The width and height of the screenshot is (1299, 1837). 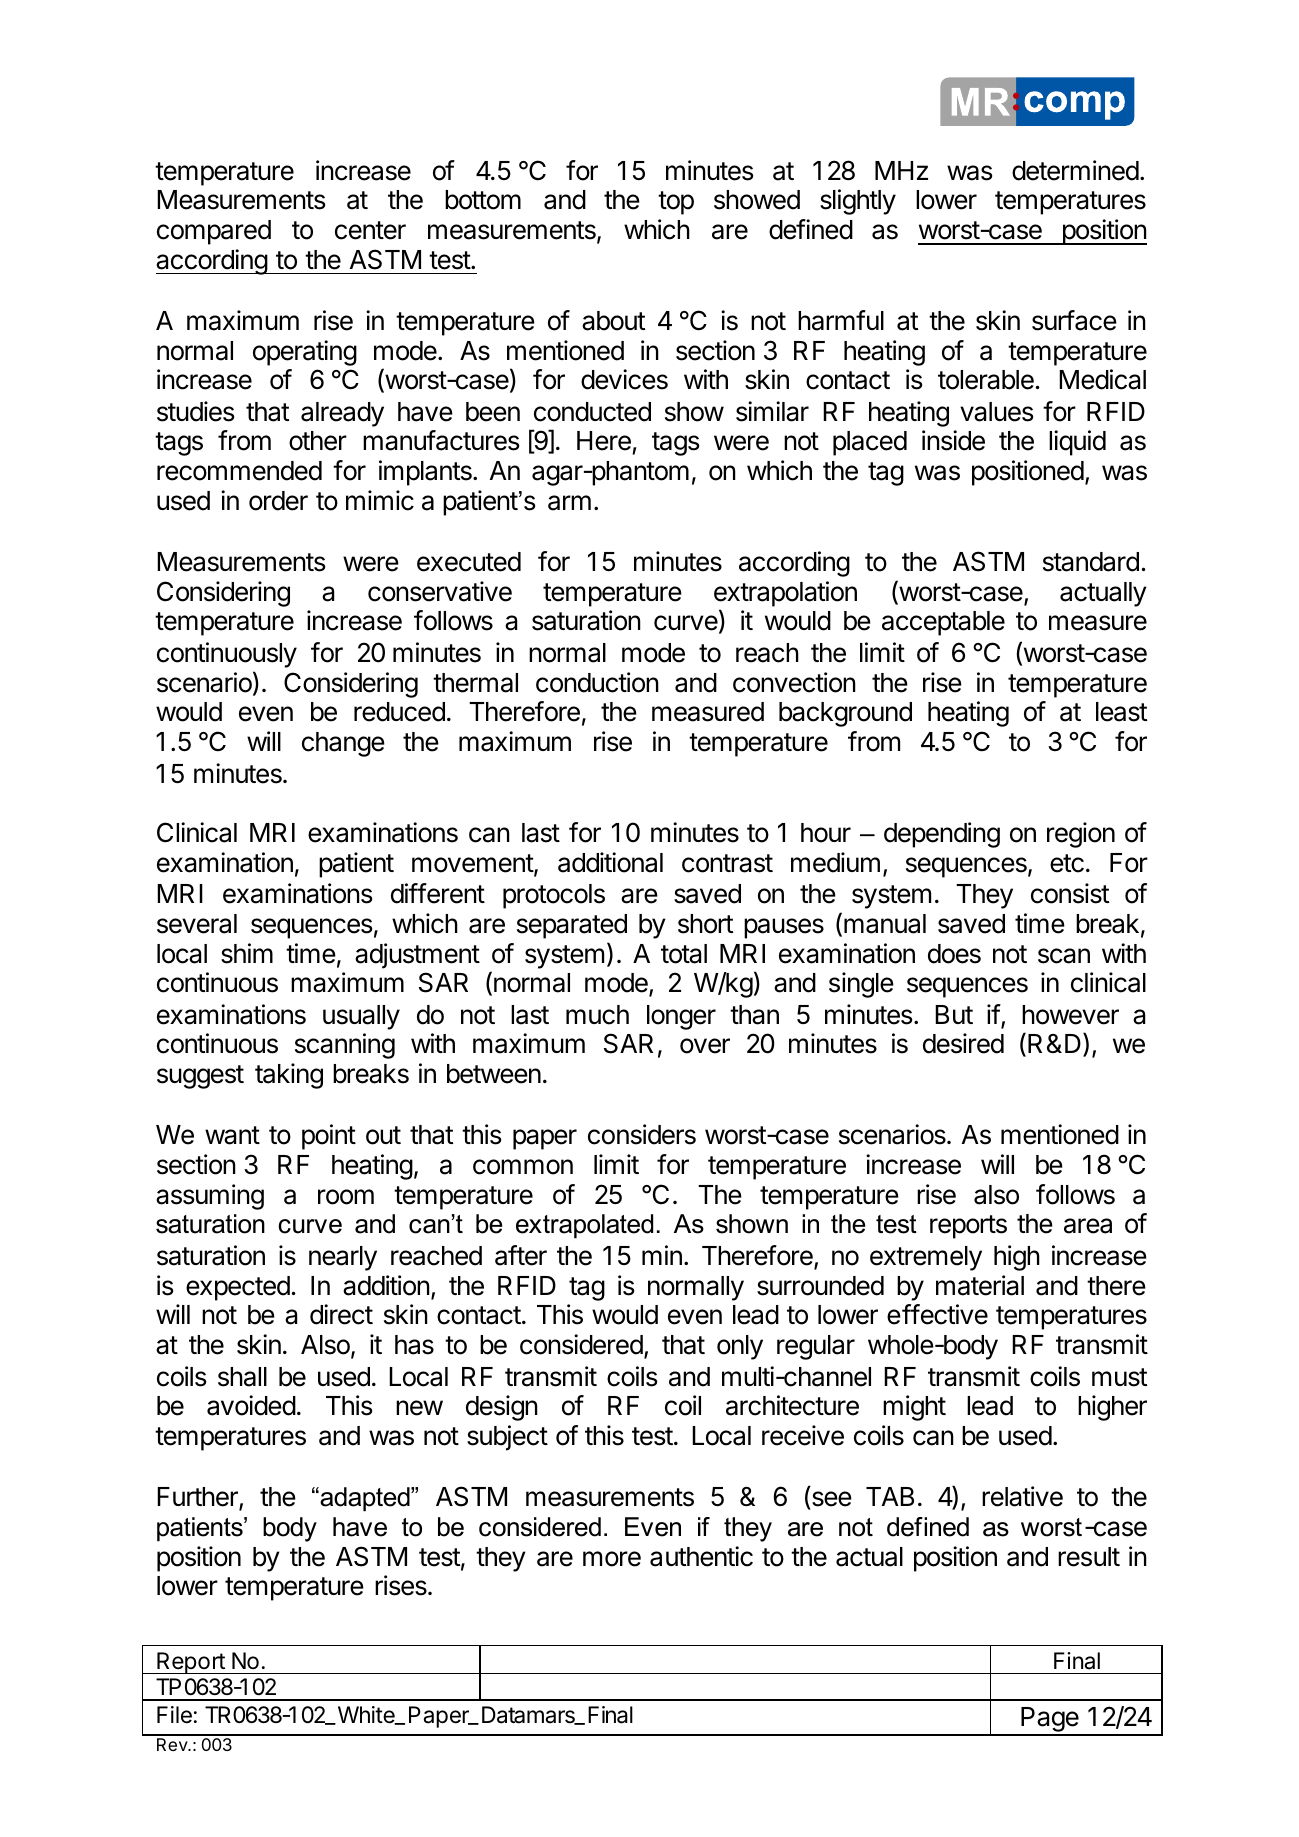 I want to click on determined, so click(x=1075, y=170).
